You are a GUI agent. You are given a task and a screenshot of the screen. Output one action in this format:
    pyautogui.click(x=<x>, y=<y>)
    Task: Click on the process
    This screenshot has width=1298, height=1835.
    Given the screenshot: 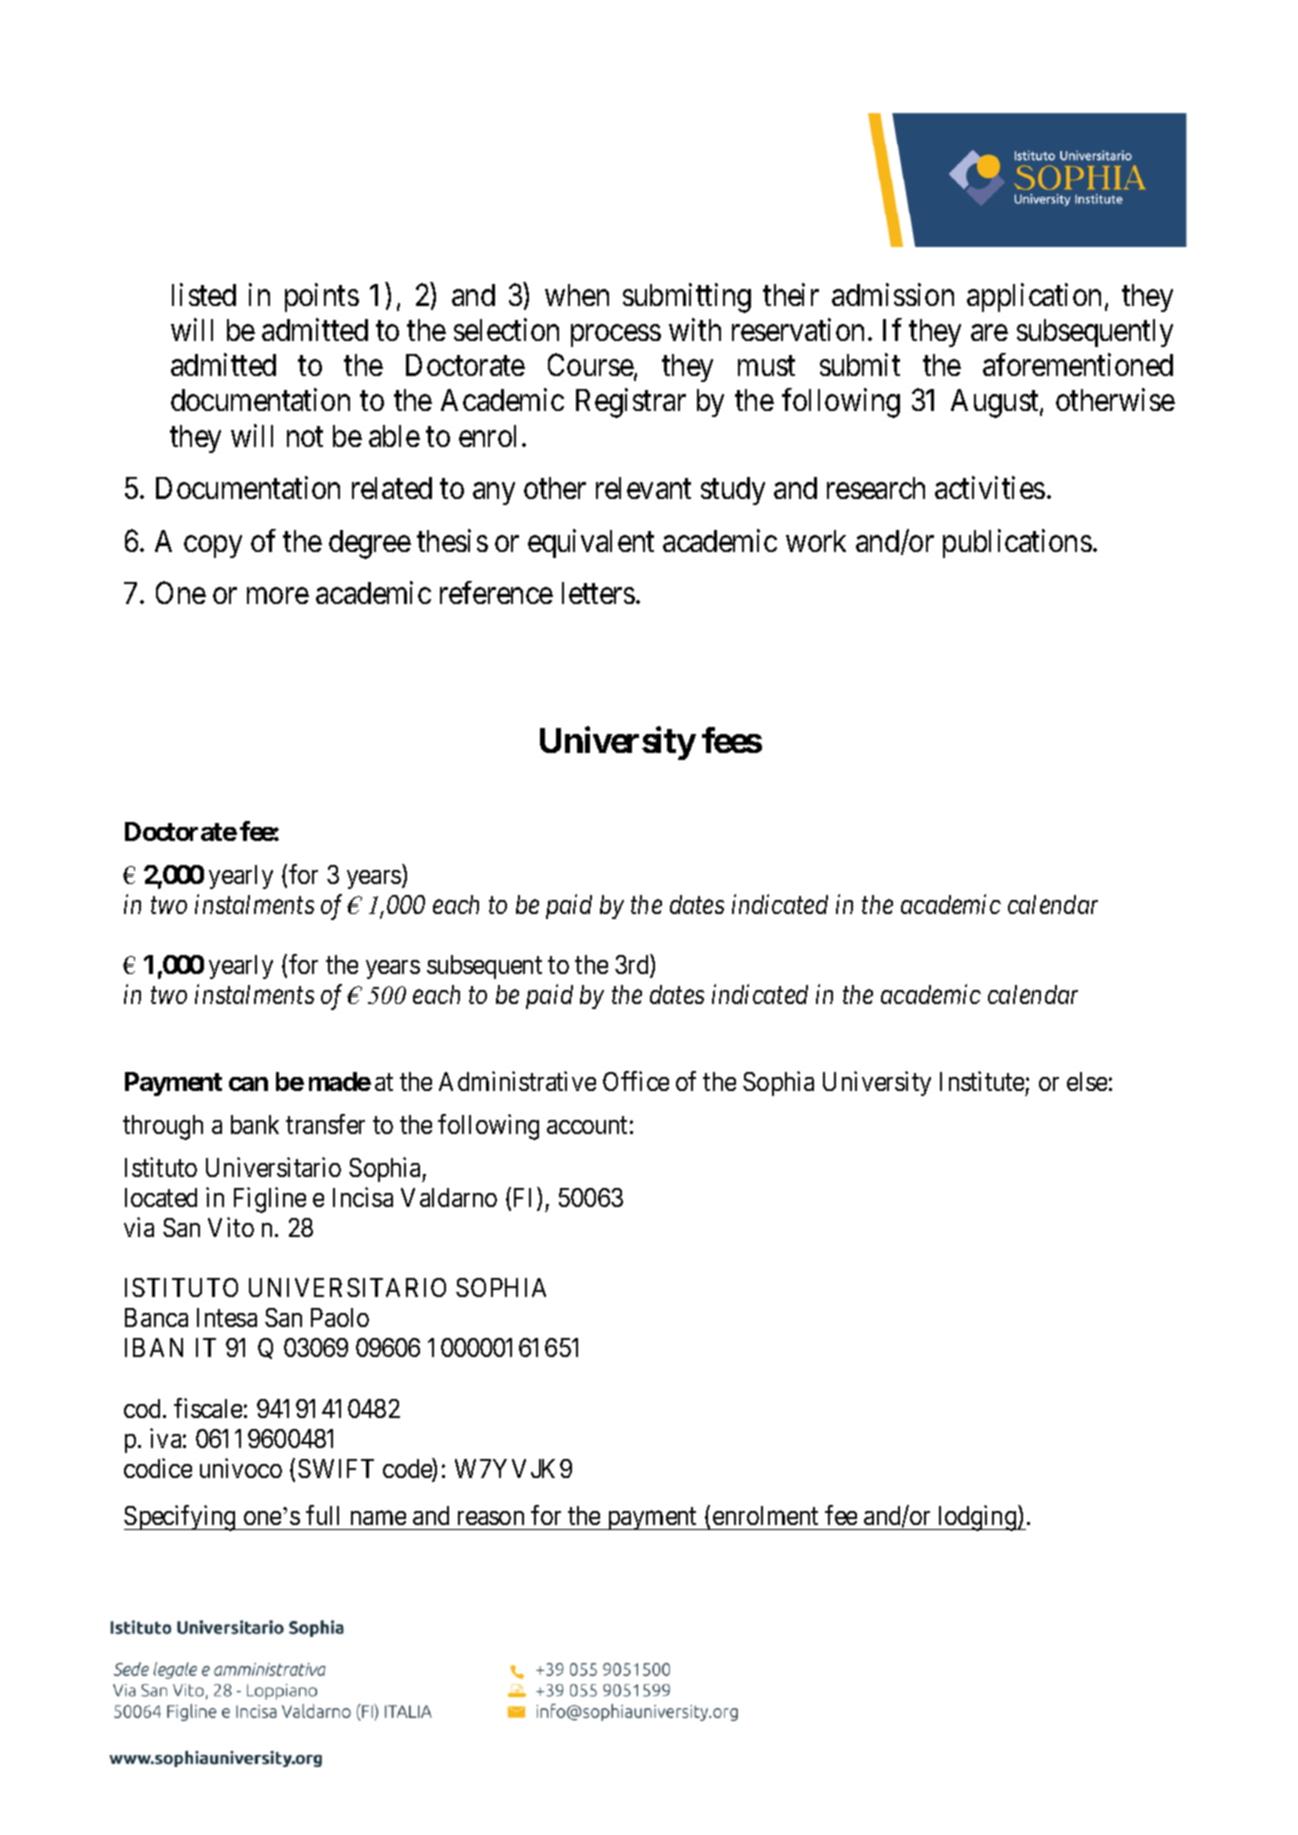 What is the action you would take?
    pyautogui.click(x=616, y=336)
